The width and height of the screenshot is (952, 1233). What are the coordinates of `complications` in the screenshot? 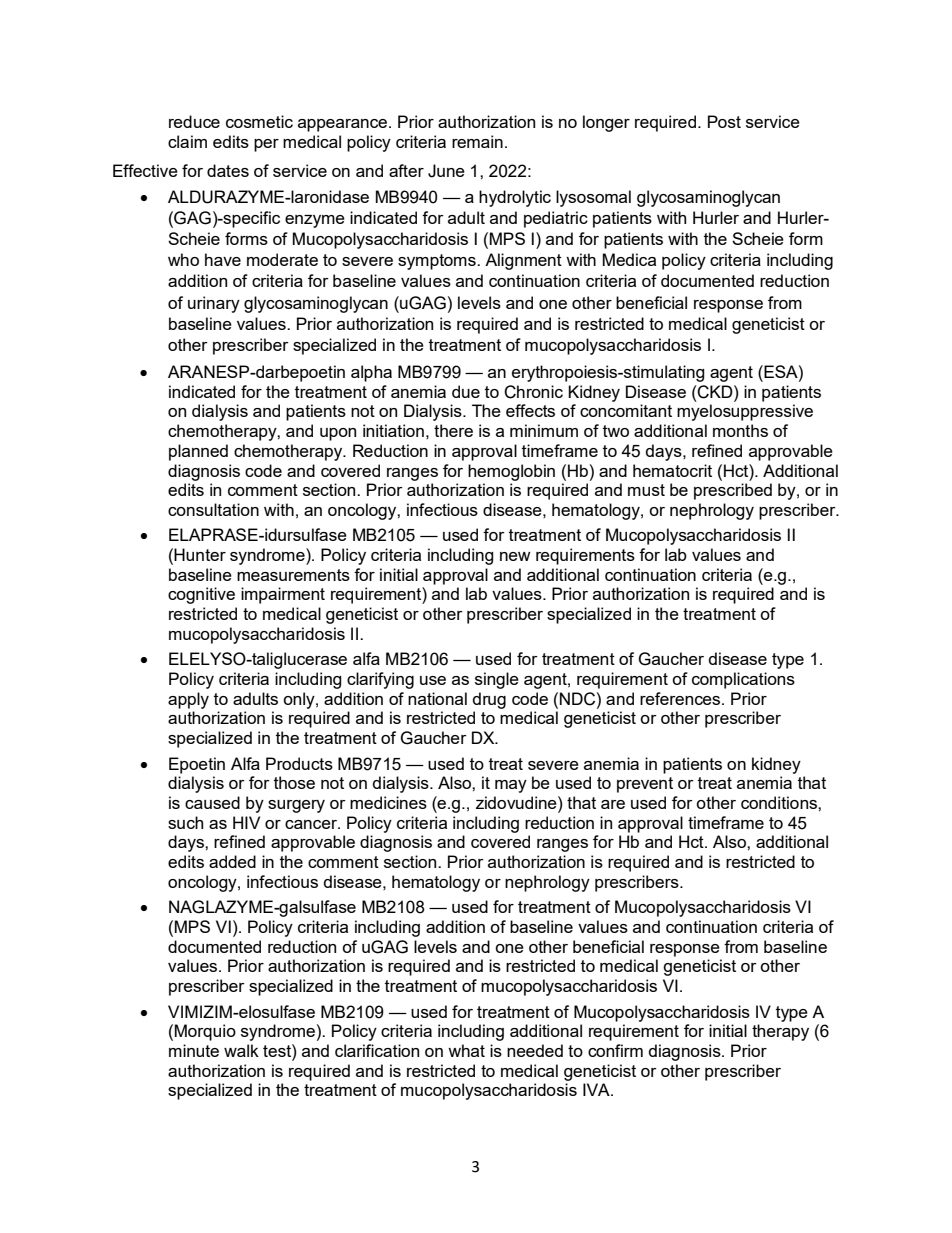 It's located at (743, 680).
